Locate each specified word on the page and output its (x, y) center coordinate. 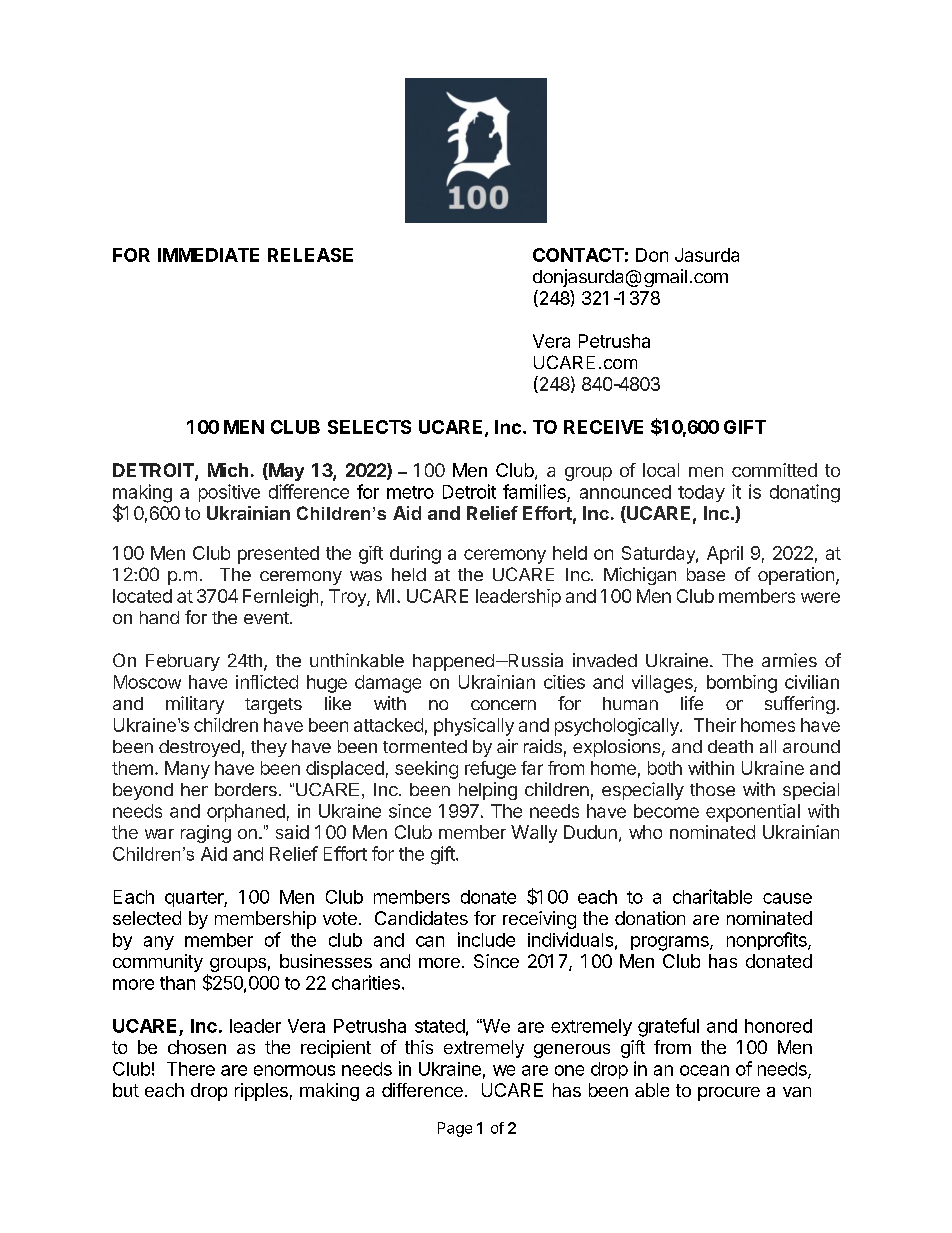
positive (229, 493)
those (712, 789)
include (486, 939)
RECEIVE (603, 427)
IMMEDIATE (208, 255)
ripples (261, 1092)
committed (774, 470)
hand (159, 617)
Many (187, 770)
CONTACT (578, 255)
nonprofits (768, 941)
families (534, 491)
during (415, 555)
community (158, 963)
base (706, 574)
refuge (490, 770)
